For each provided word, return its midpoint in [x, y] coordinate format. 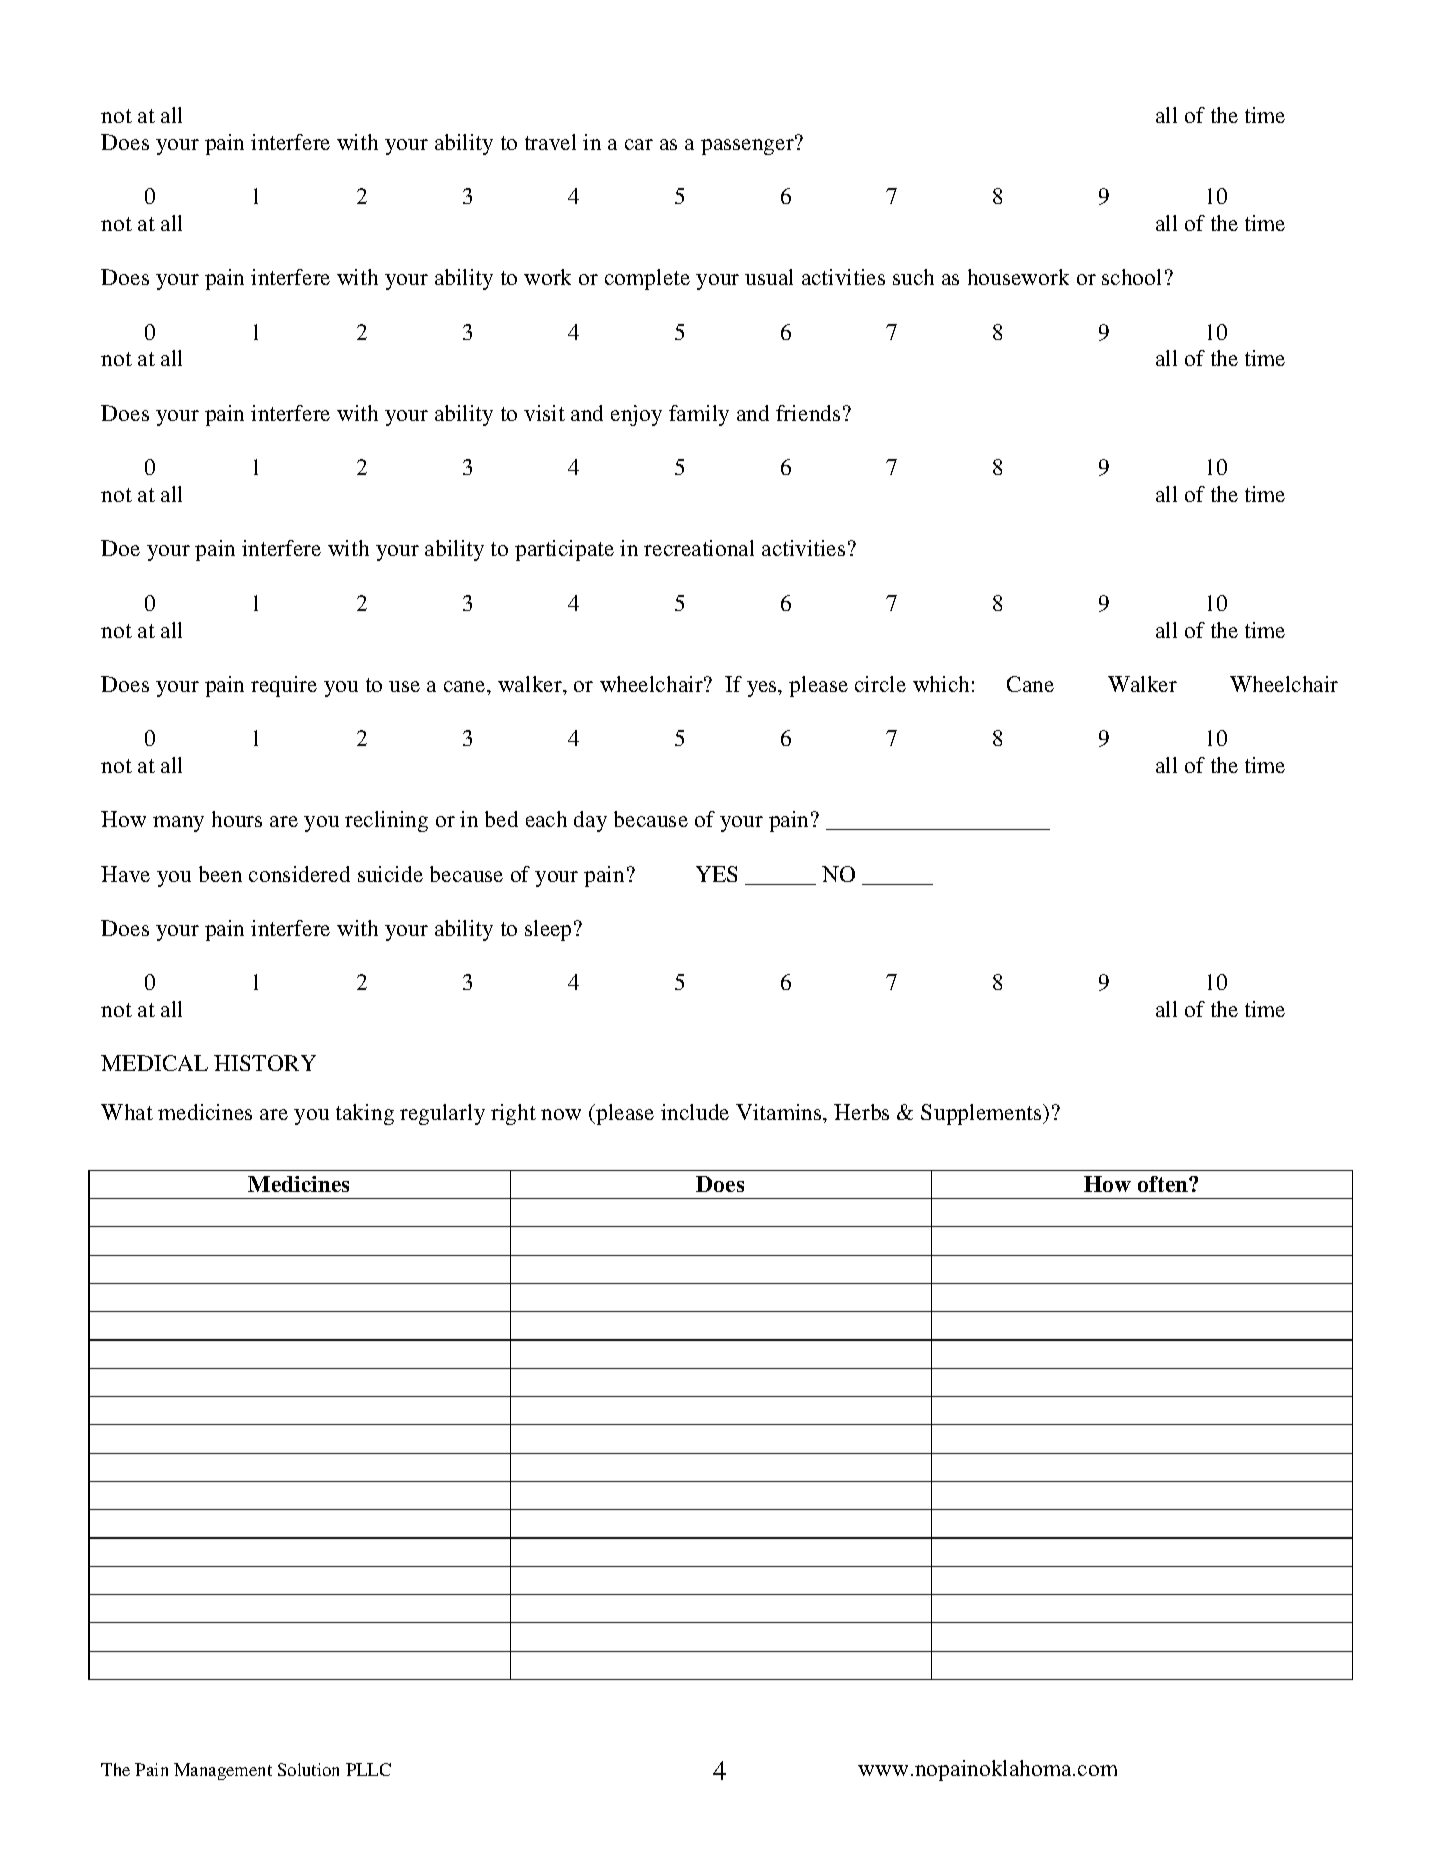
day [590, 821]
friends [808, 413]
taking [365, 1114]
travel [550, 142]
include [695, 1112]
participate [564, 550]
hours [237, 819]
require [284, 686]
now [561, 1114]
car [639, 144]
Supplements [982, 1114]
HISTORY [265, 1063]
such [913, 277]
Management [223, 1771]
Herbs [861, 1112]
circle [880, 684]
